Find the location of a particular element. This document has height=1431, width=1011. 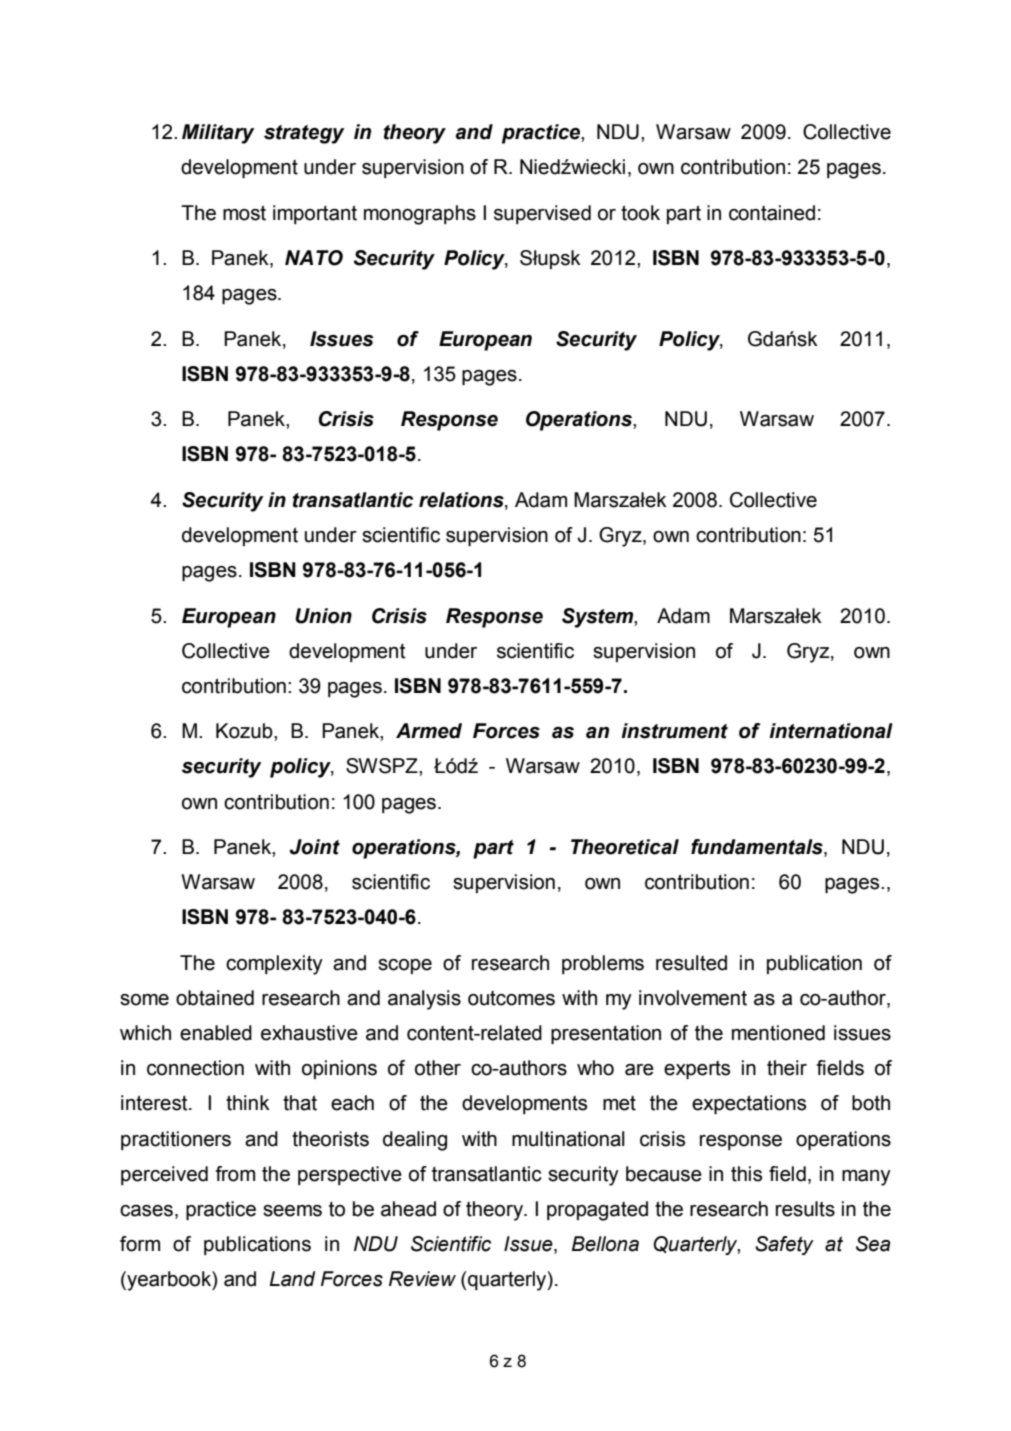

most is located at coordinates (244, 213).
